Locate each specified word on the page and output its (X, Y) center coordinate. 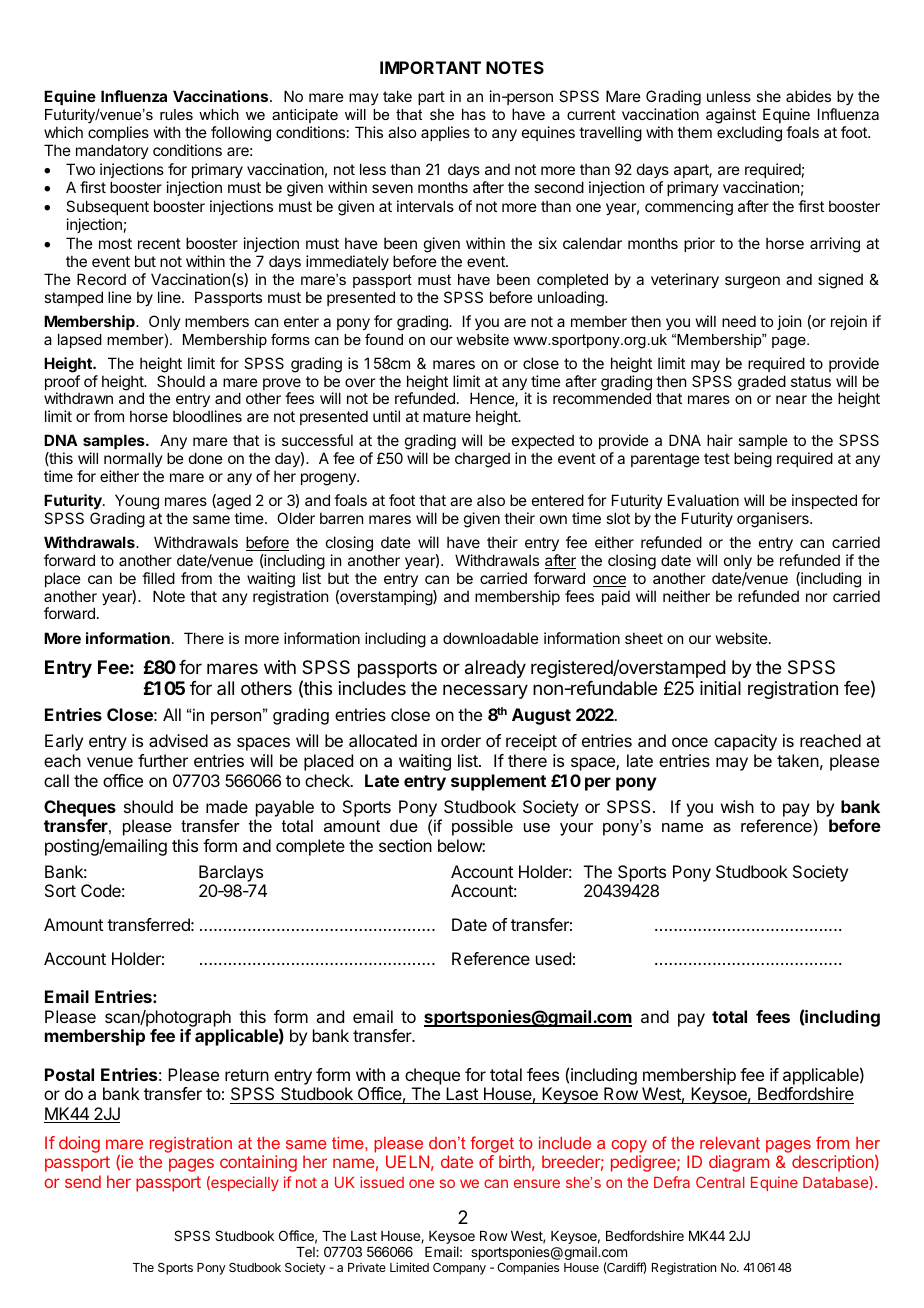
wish (737, 806)
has (474, 114)
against (731, 116)
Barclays (231, 873)
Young (137, 502)
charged (482, 460)
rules (176, 114)
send (83, 1181)
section (405, 845)
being (753, 460)
